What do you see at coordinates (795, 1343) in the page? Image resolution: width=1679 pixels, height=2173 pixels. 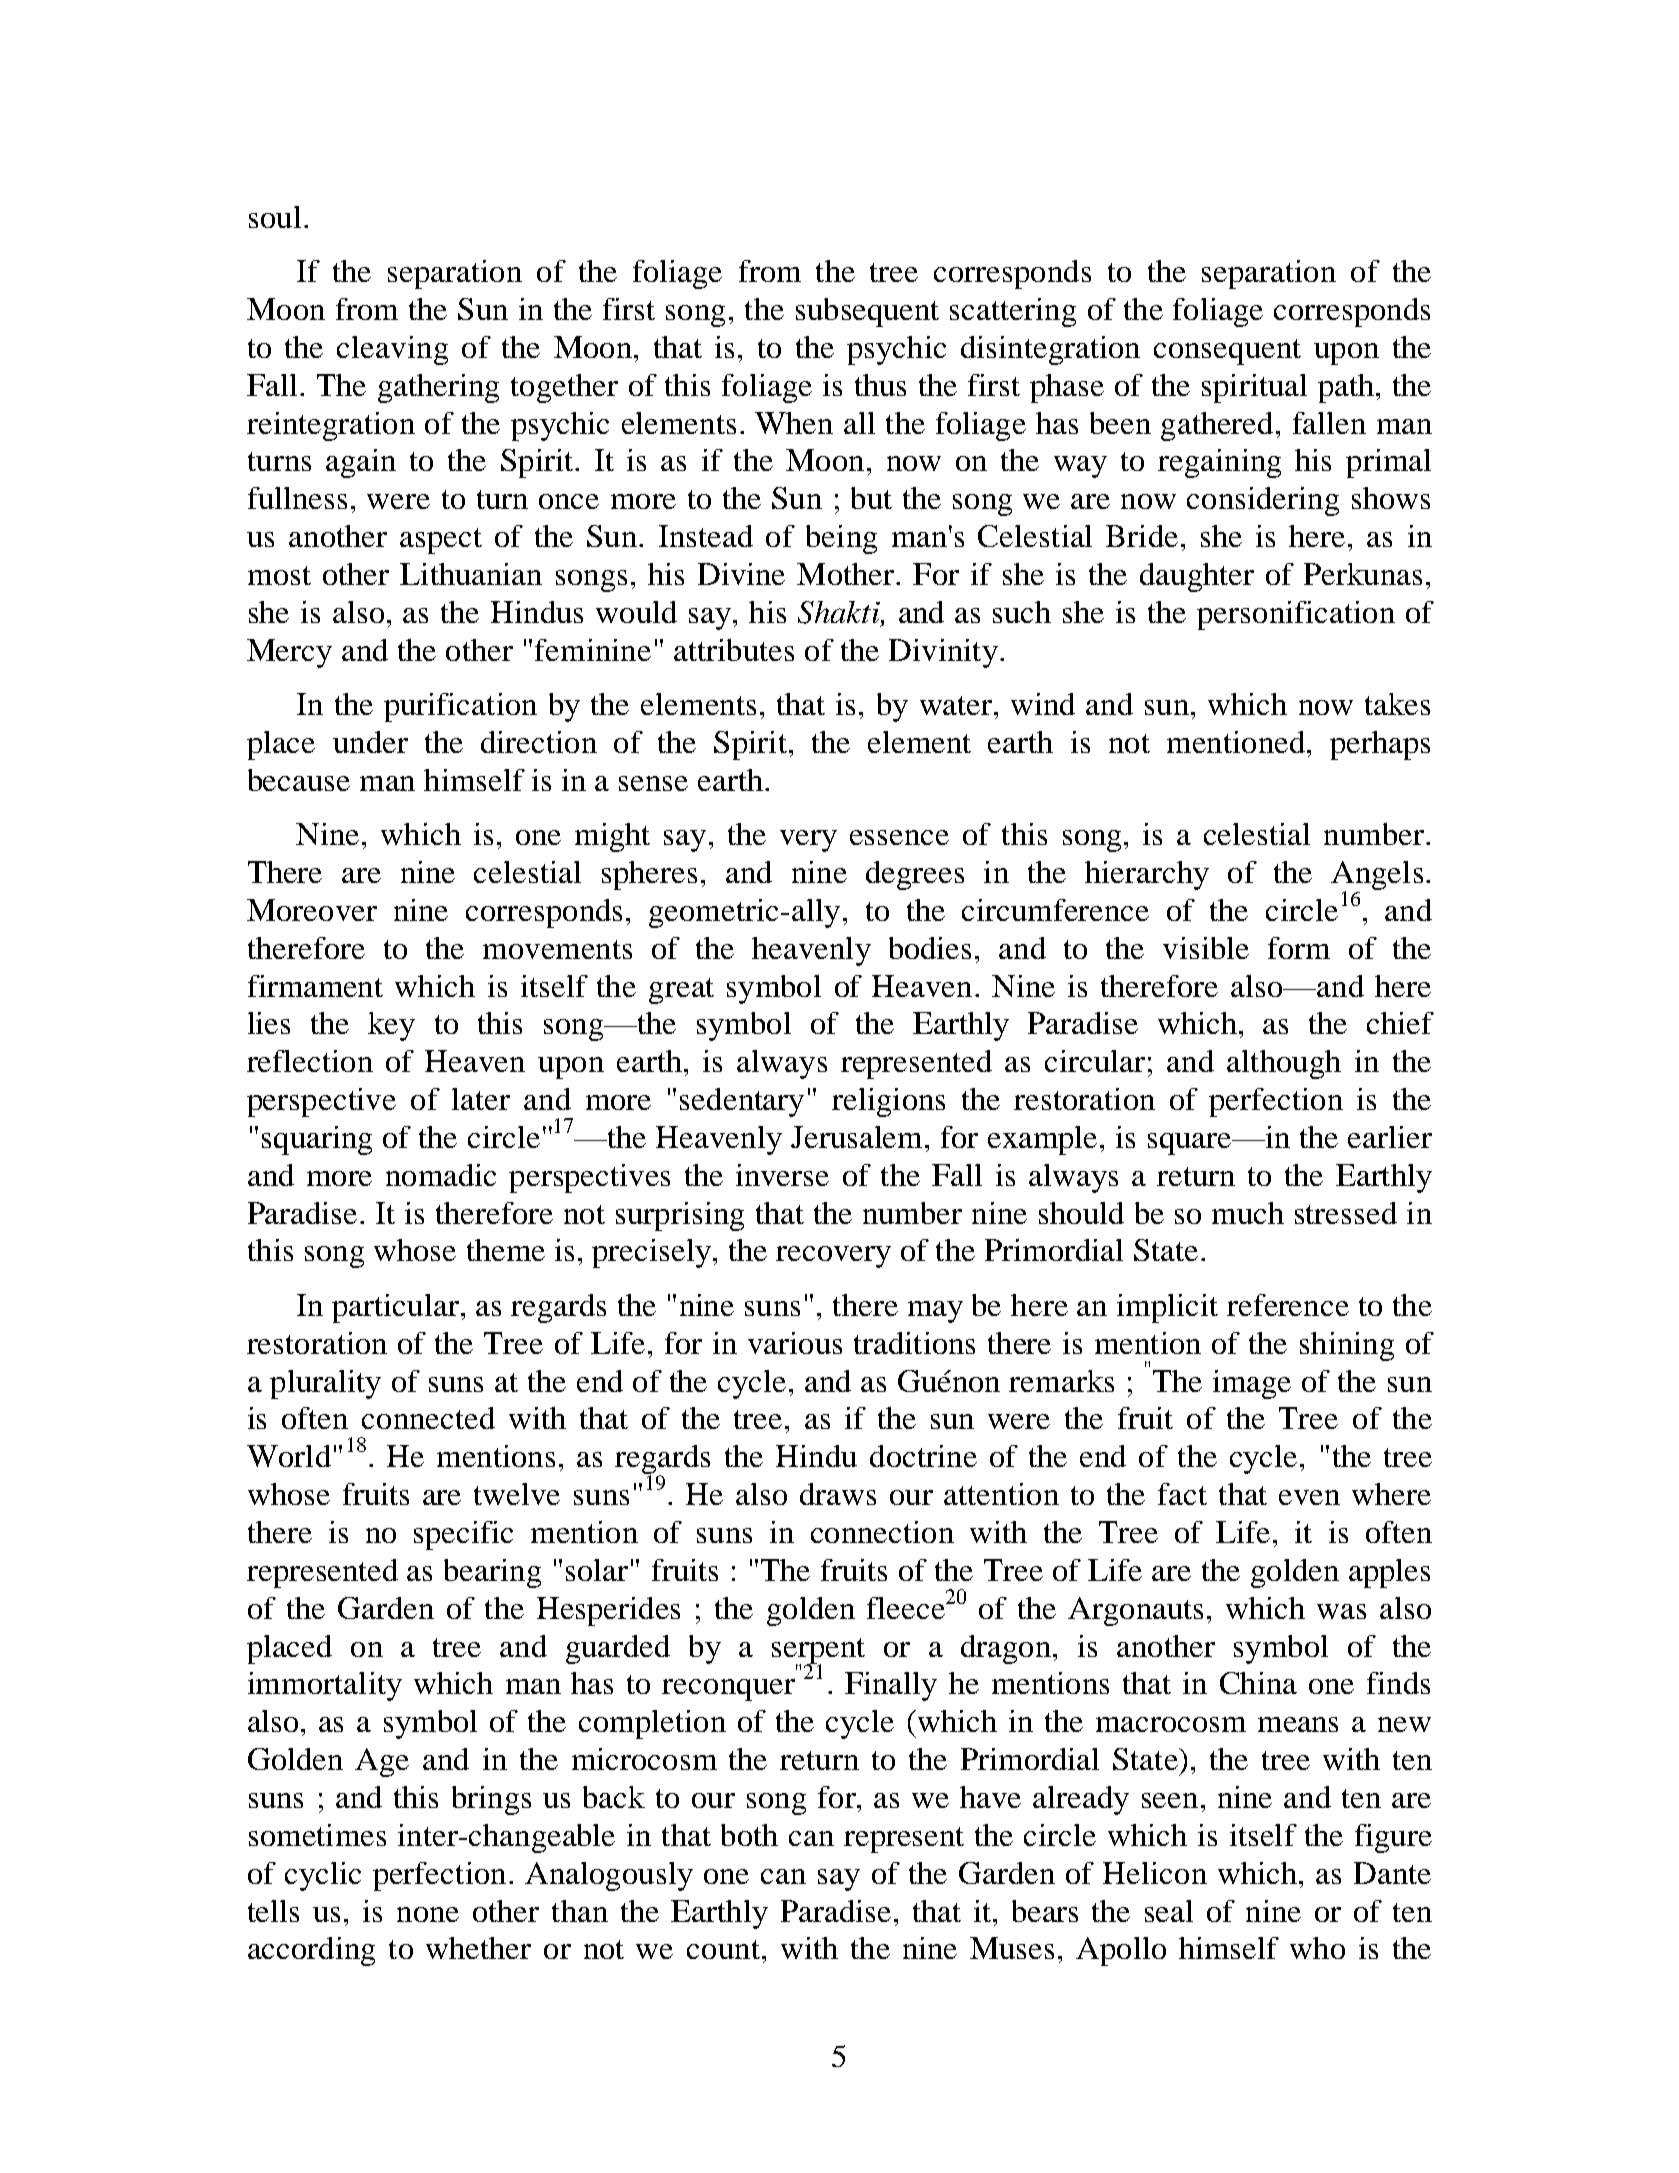 I see `various` at bounding box center [795, 1343].
